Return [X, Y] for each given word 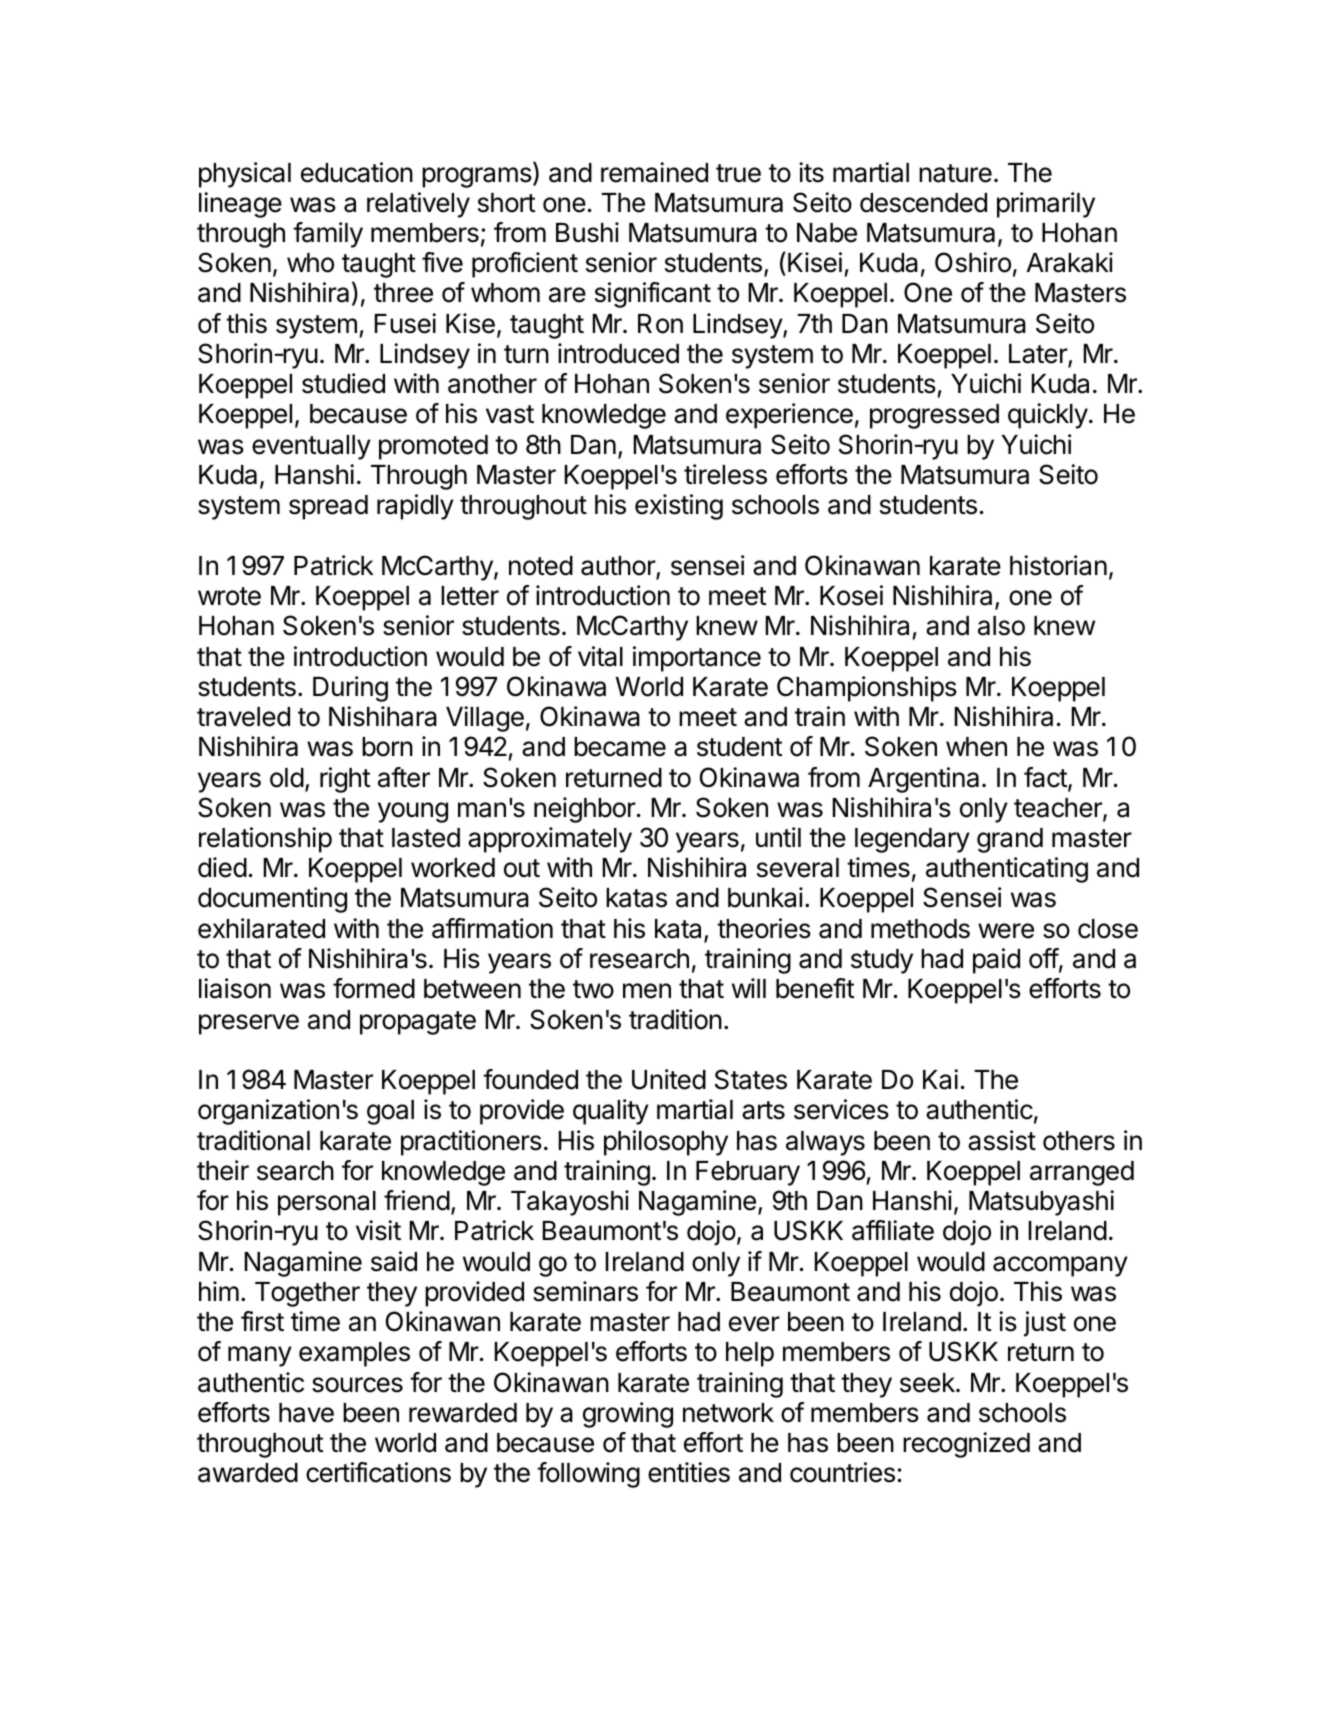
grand [1010, 840]
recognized [966, 1445]
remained [654, 172]
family [328, 235]
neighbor [585, 810]
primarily [1046, 205]
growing [628, 1415]
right [345, 780]
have [306, 1413]
